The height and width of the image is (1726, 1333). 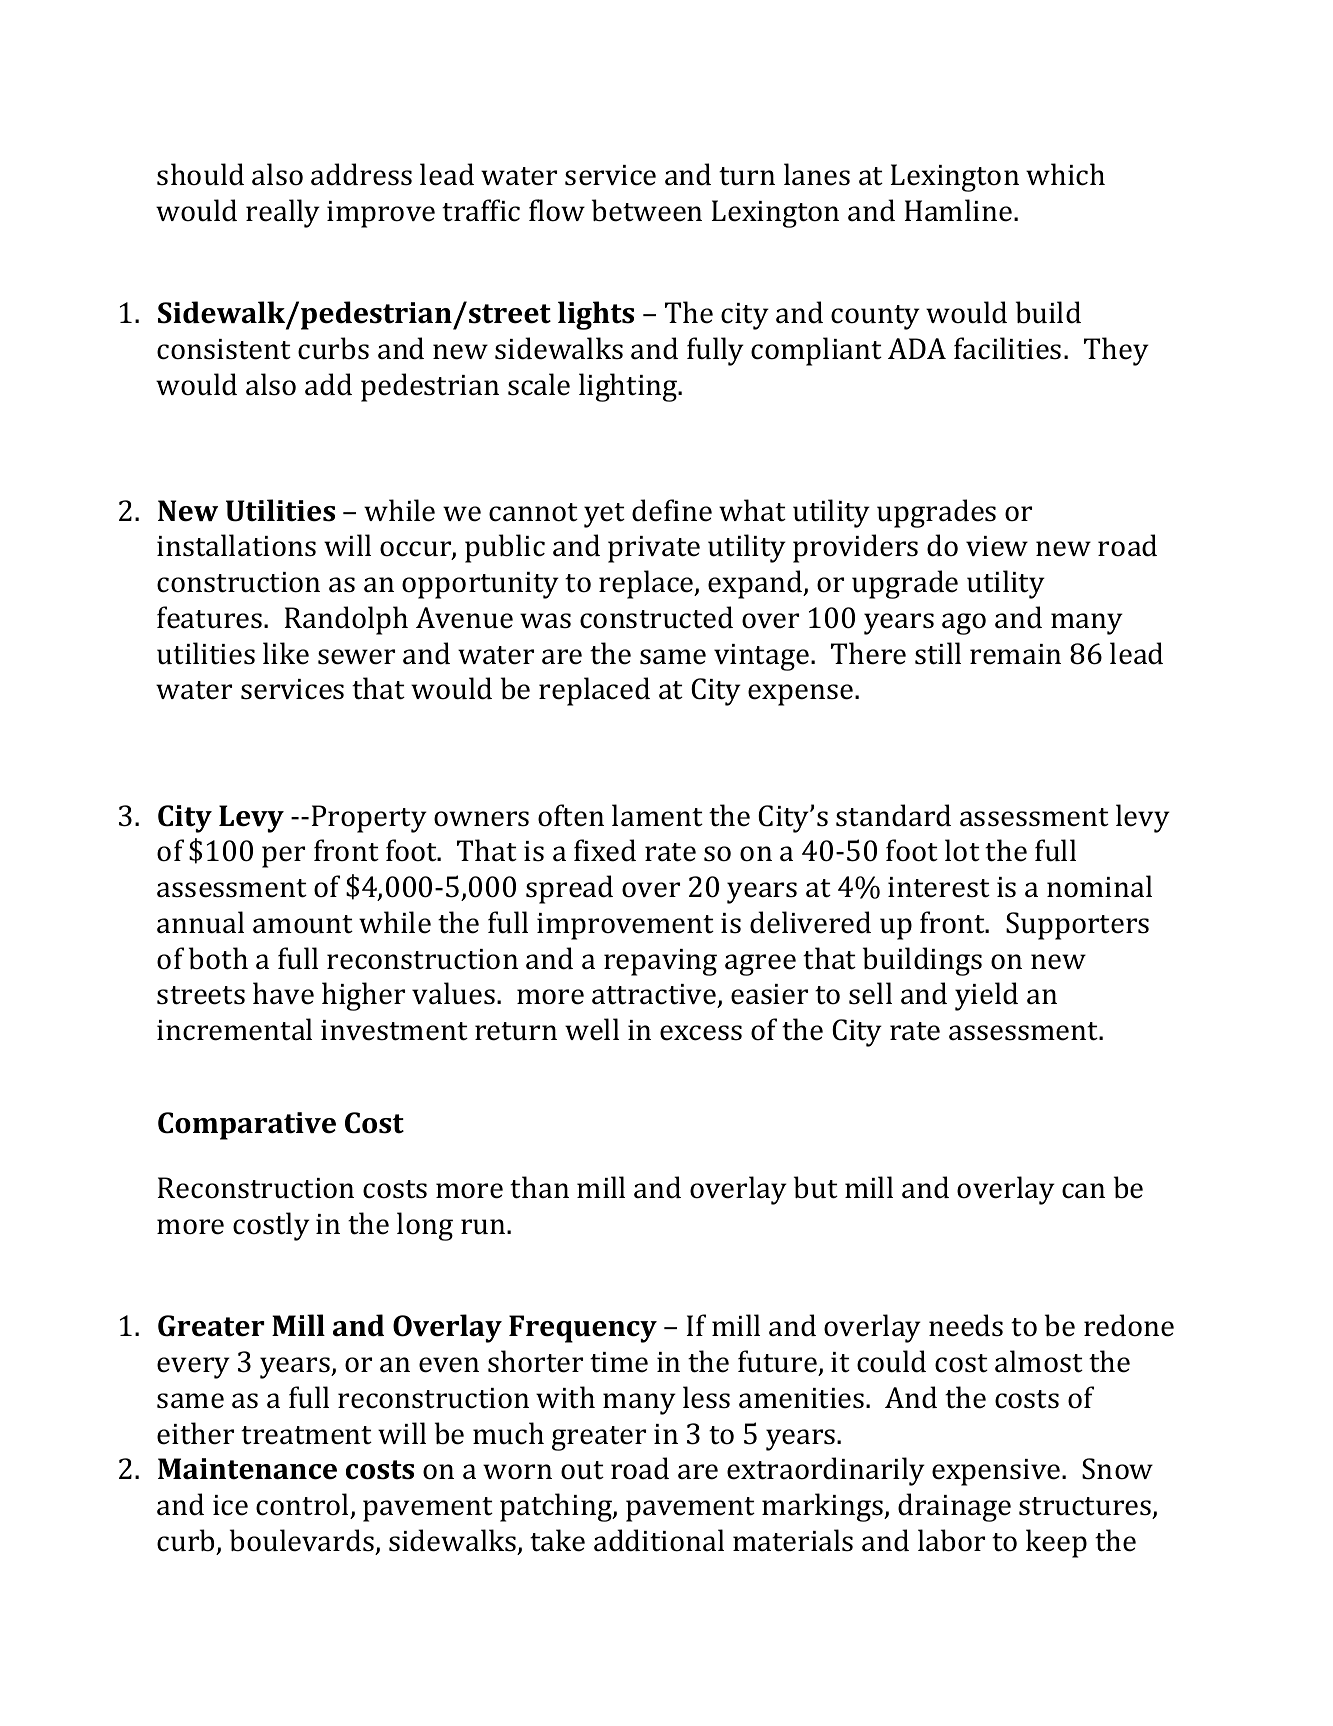 I want to click on lot, so click(x=962, y=850).
